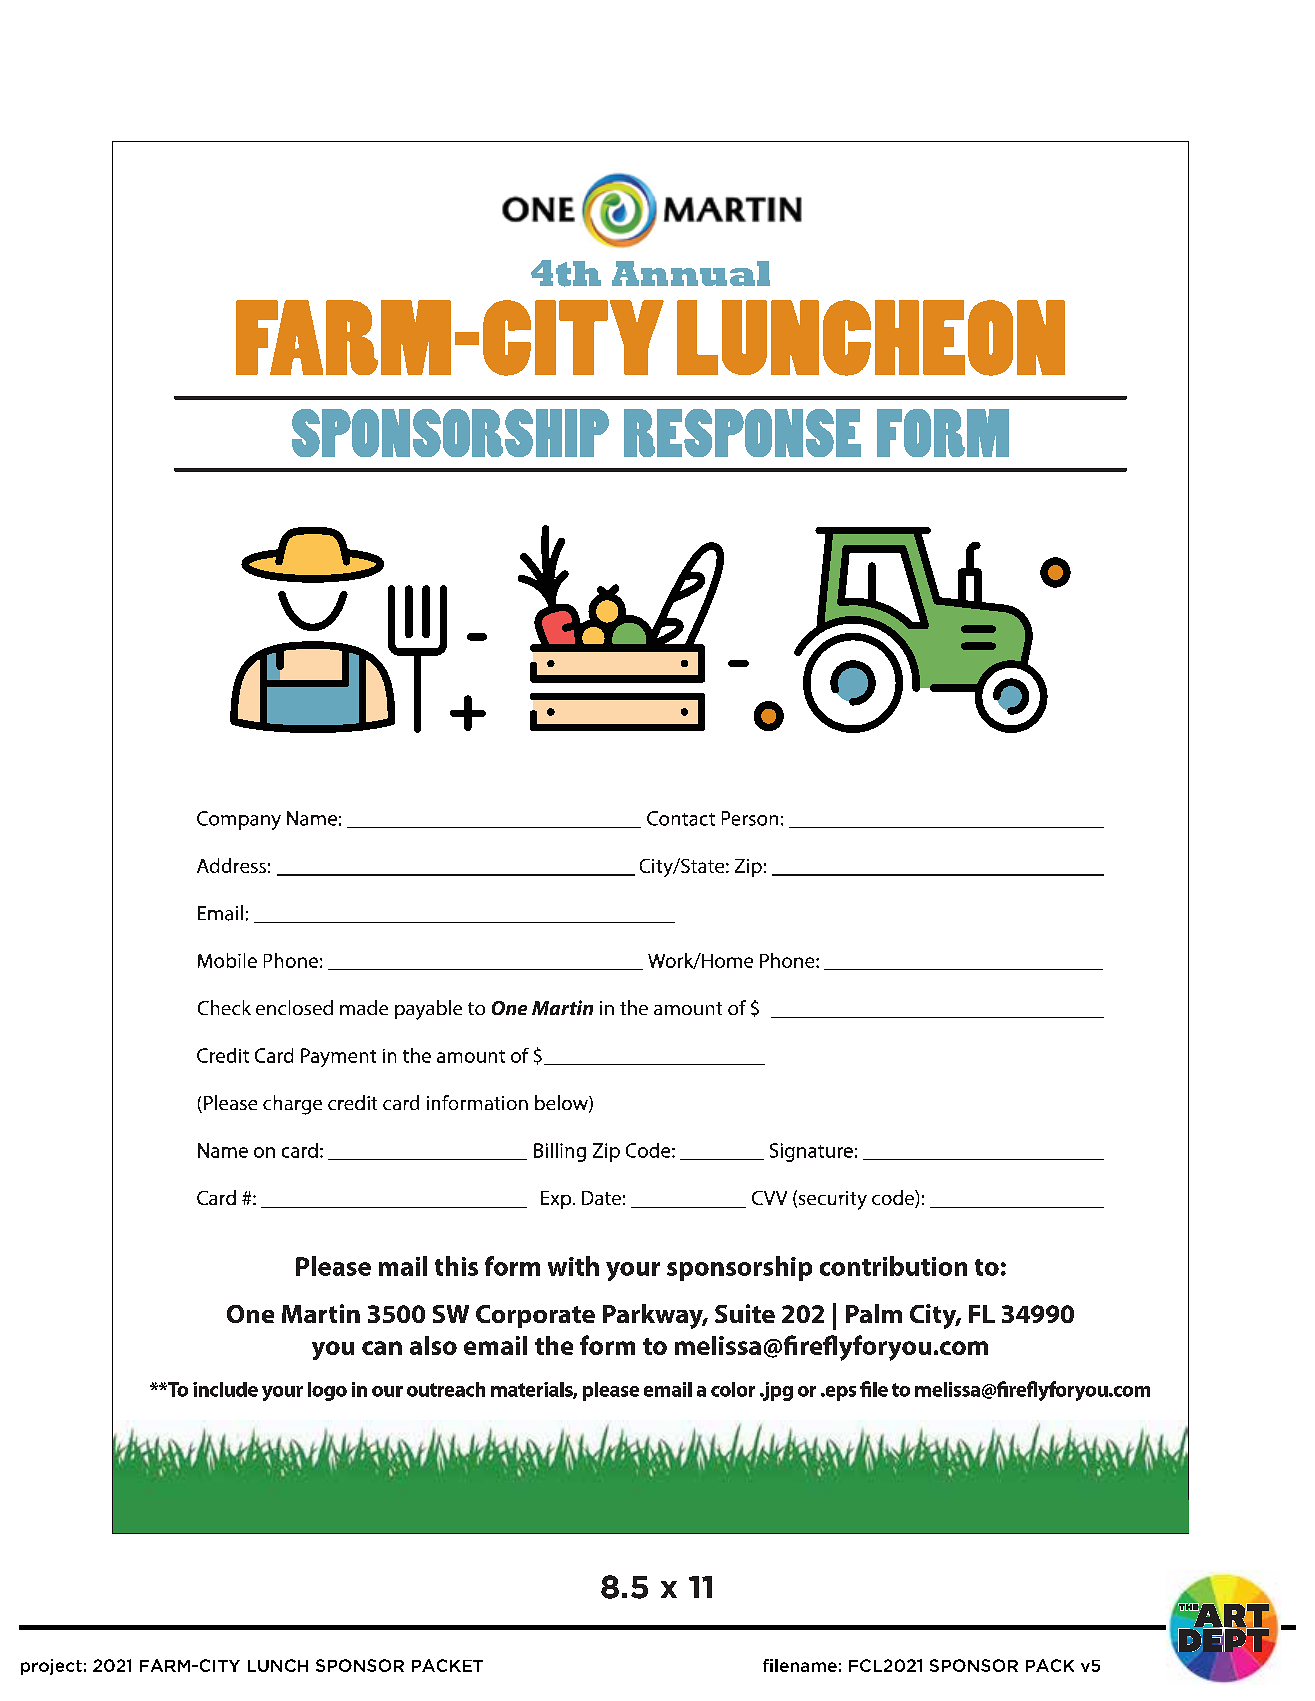  I want to click on this, so click(456, 1266).
